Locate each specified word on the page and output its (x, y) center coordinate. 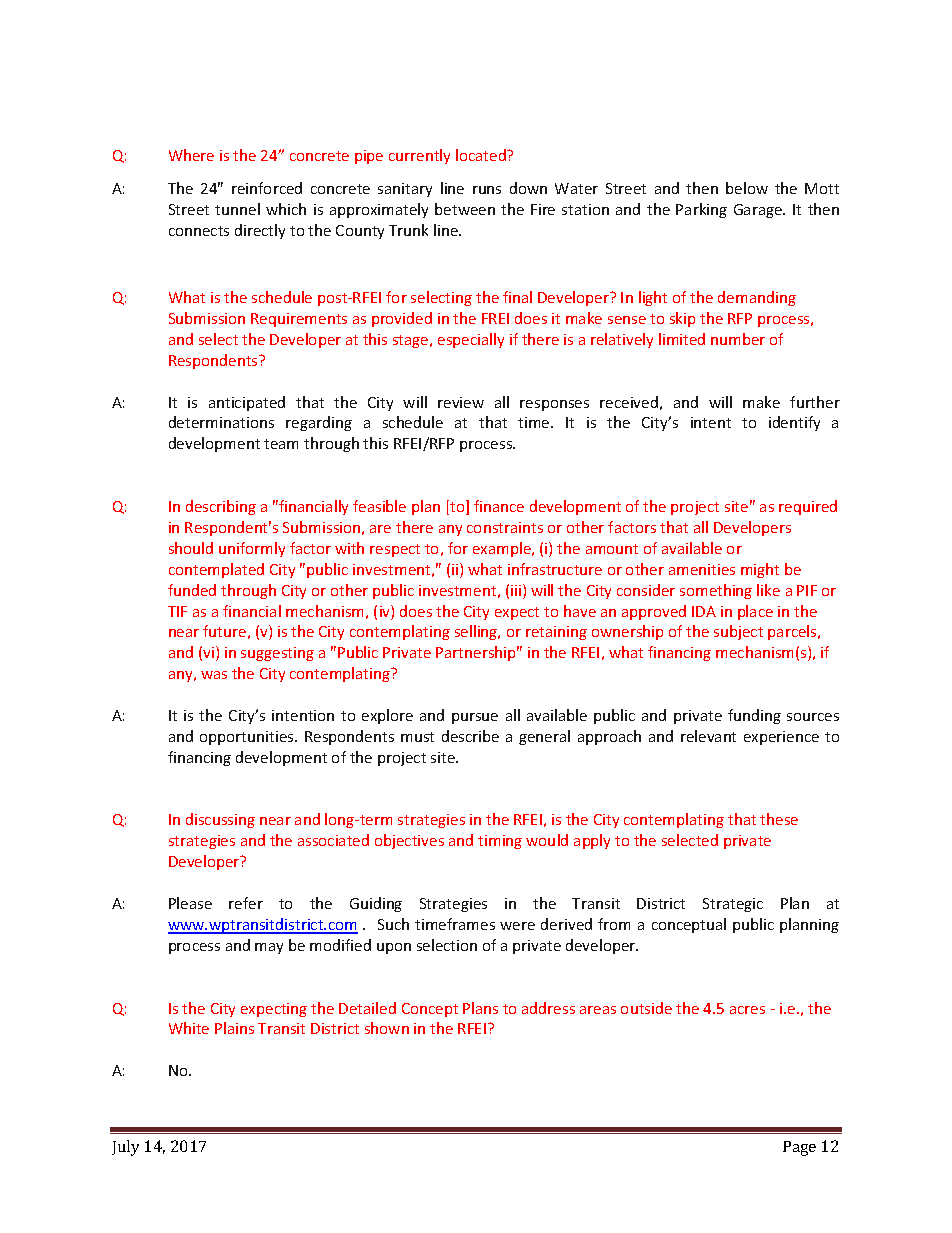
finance (499, 506)
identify (794, 423)
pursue (475, 718)
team (281, 444)
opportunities (248, 738)
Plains (234, 1028)
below (747, 188)
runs (487, 190)
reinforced (267, 188)
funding (754, 716)
